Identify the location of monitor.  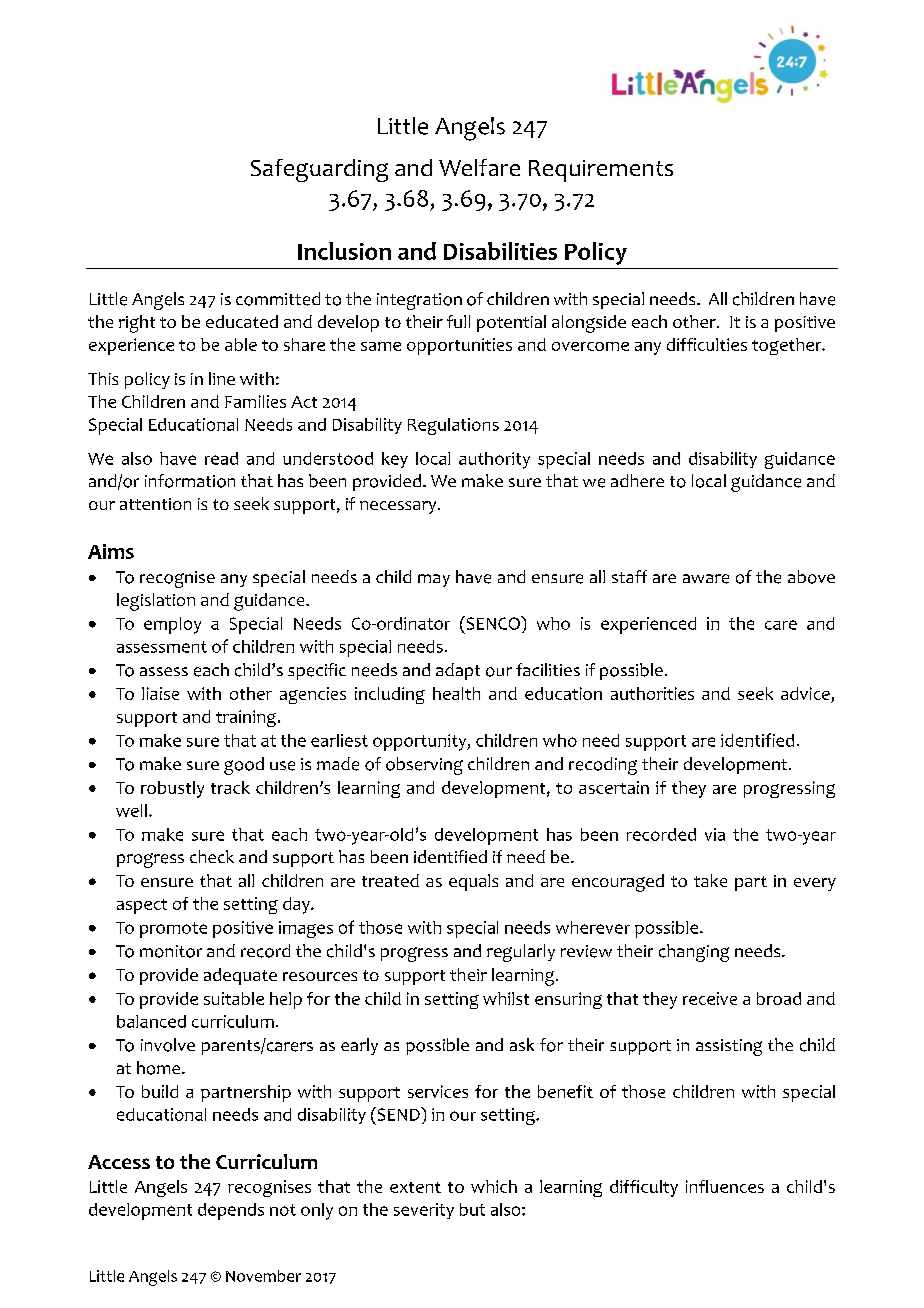
(171, 951).
